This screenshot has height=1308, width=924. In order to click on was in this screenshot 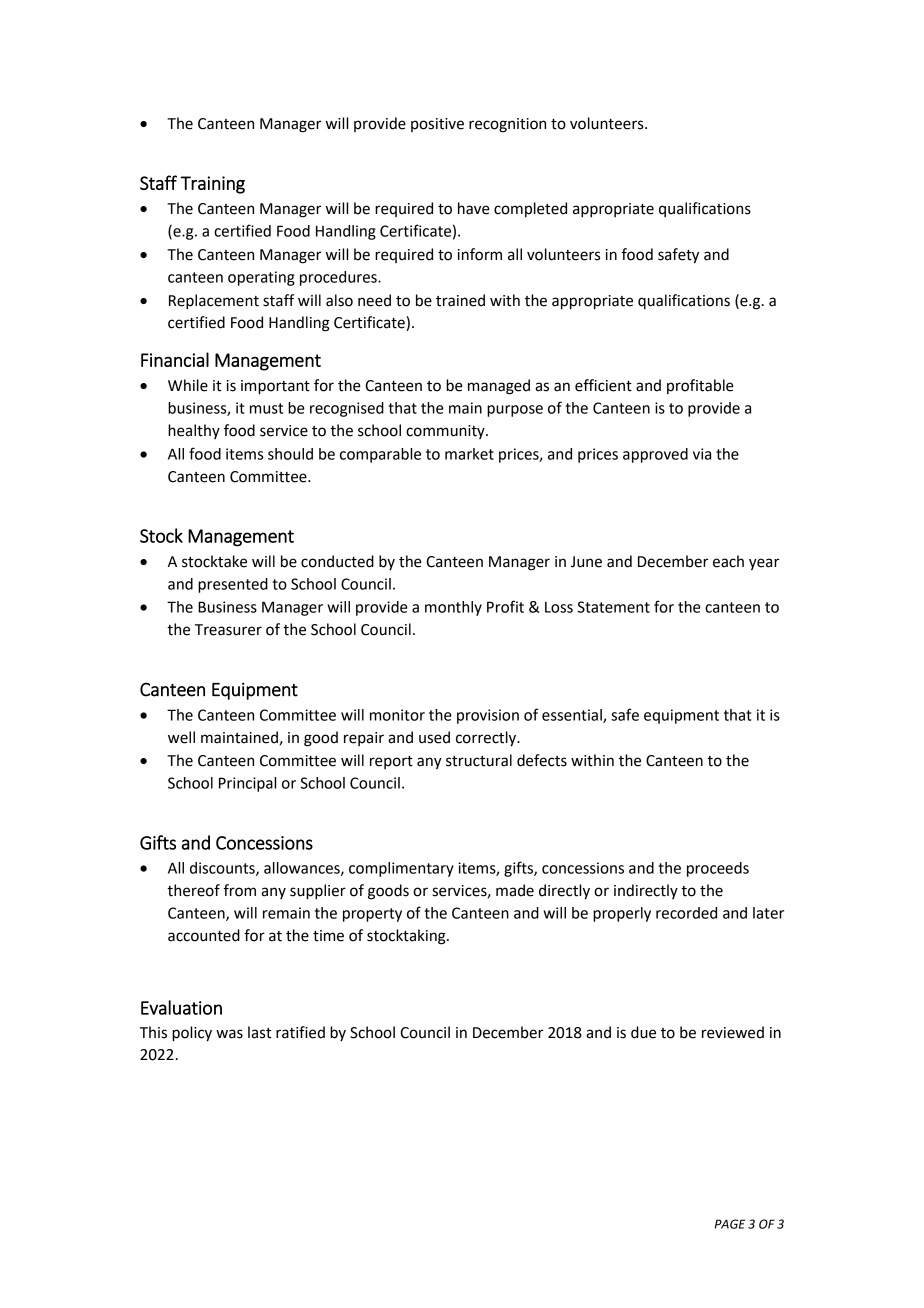, I will do `click(229, 1034)`.
